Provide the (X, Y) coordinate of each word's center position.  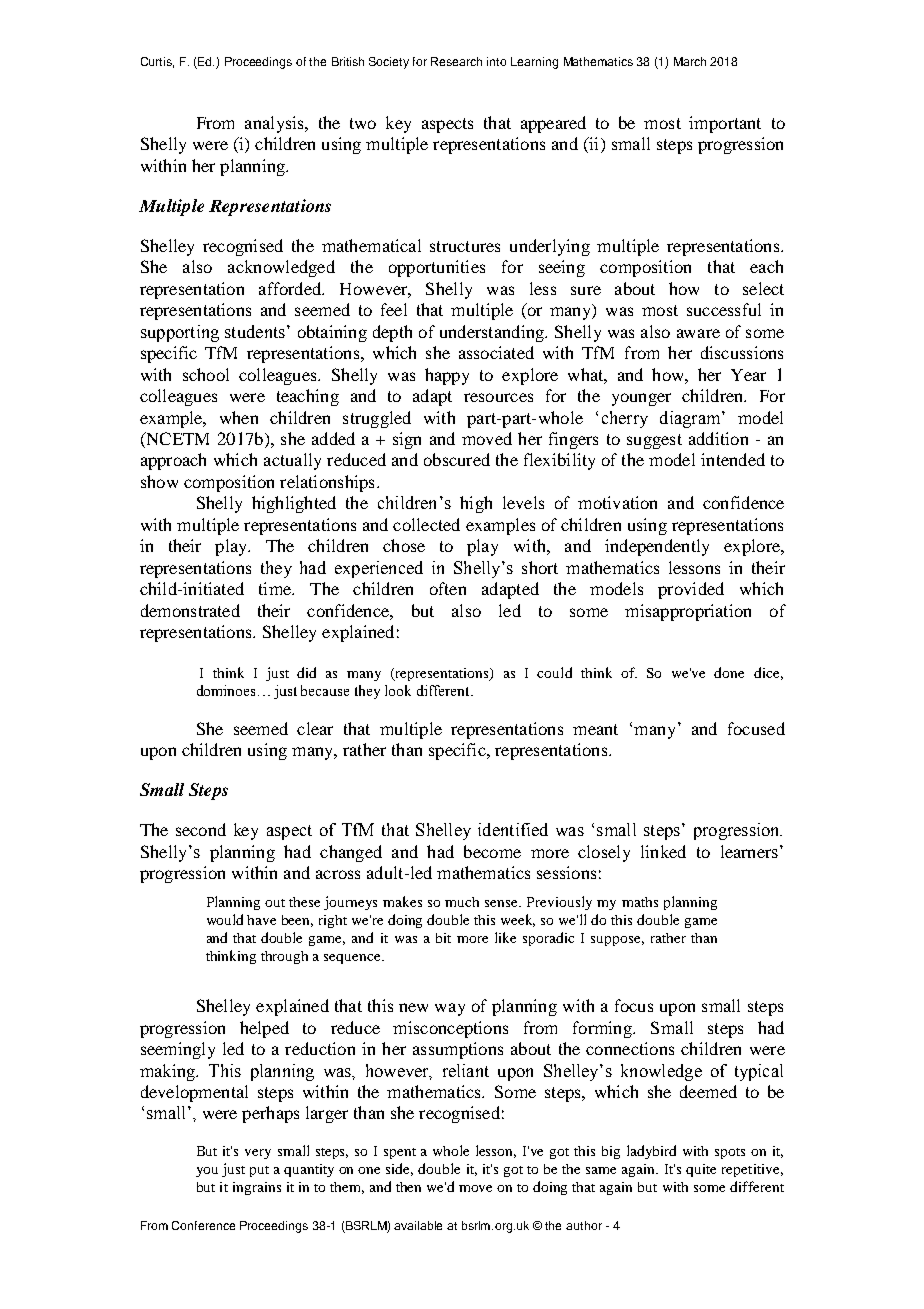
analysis (275, 124)
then (408, 1187)
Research (456, 61)
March (690, 61)
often (448, 588)
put (259, 1171)
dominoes (226, 690)
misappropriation (688, 612)
